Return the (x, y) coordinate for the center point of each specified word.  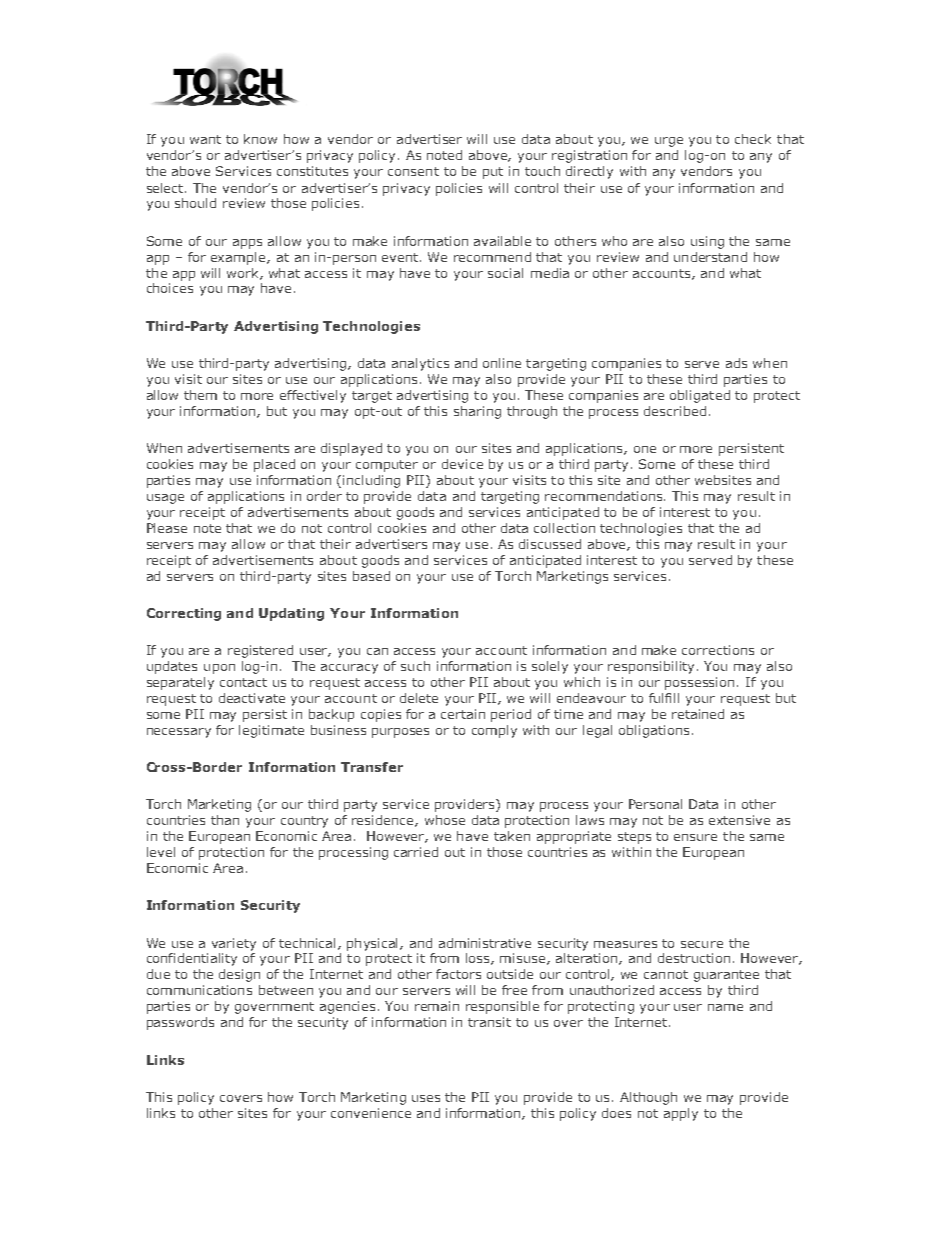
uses (426, 1098)
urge (669, 142)
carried (416, 852)
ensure (695, 837)
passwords (180, 1023)
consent (413, 171)
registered (260, 651)
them (200, 395)
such (415, 666)
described (675, 411)
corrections (718, 650)
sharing (477, 412)
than (225, 820)
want (205, 139)
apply (681, 1114)
